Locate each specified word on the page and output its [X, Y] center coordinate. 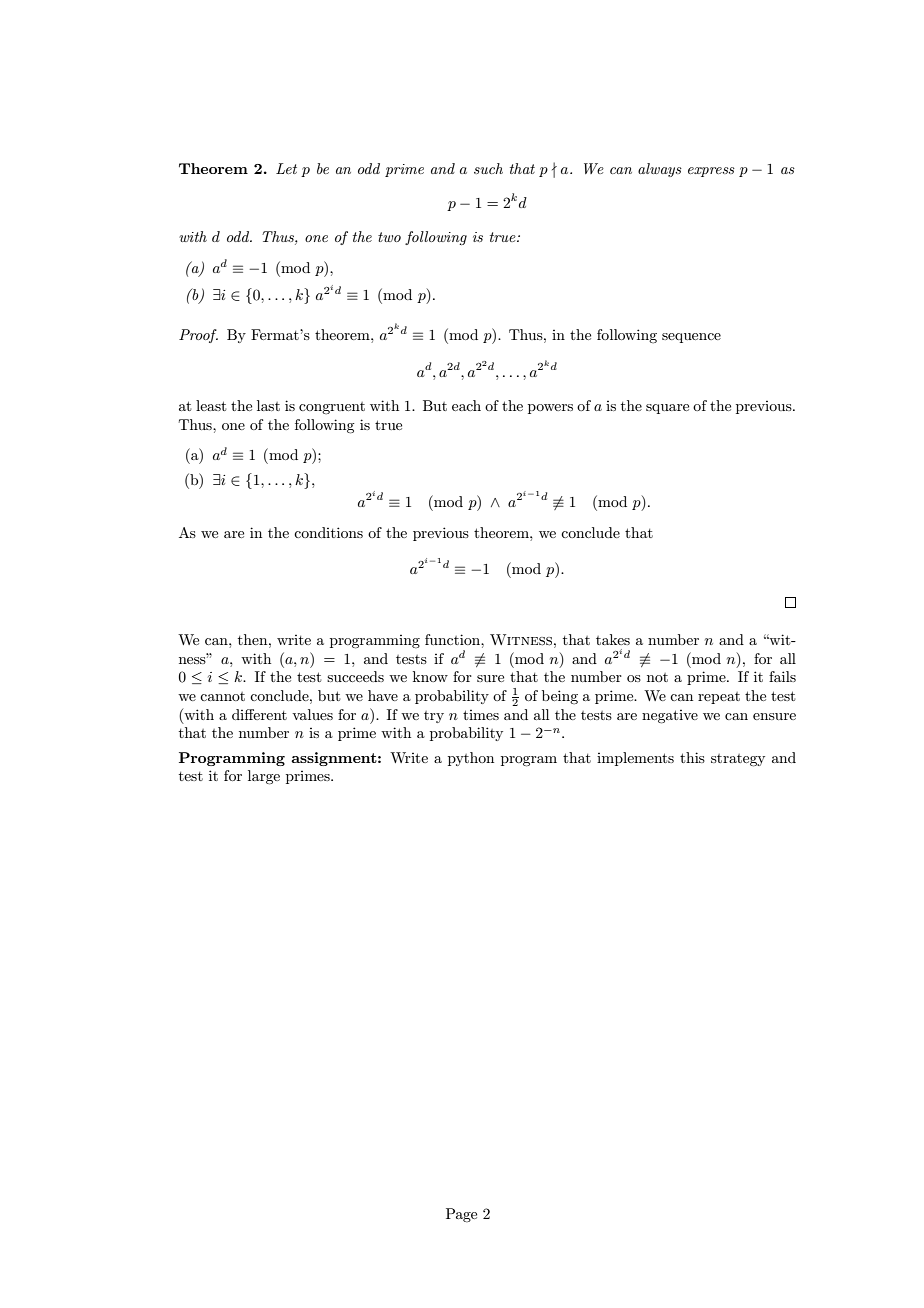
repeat [719, 698]
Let [286, 168]
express [711, 172]
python [471, 759]
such [488, 168]
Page [461, 1215]
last [268, 405]
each [466, 405]
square [667, 409]
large [264, 777]
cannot [222, 696]
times [481, 715]
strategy [738, 760]
